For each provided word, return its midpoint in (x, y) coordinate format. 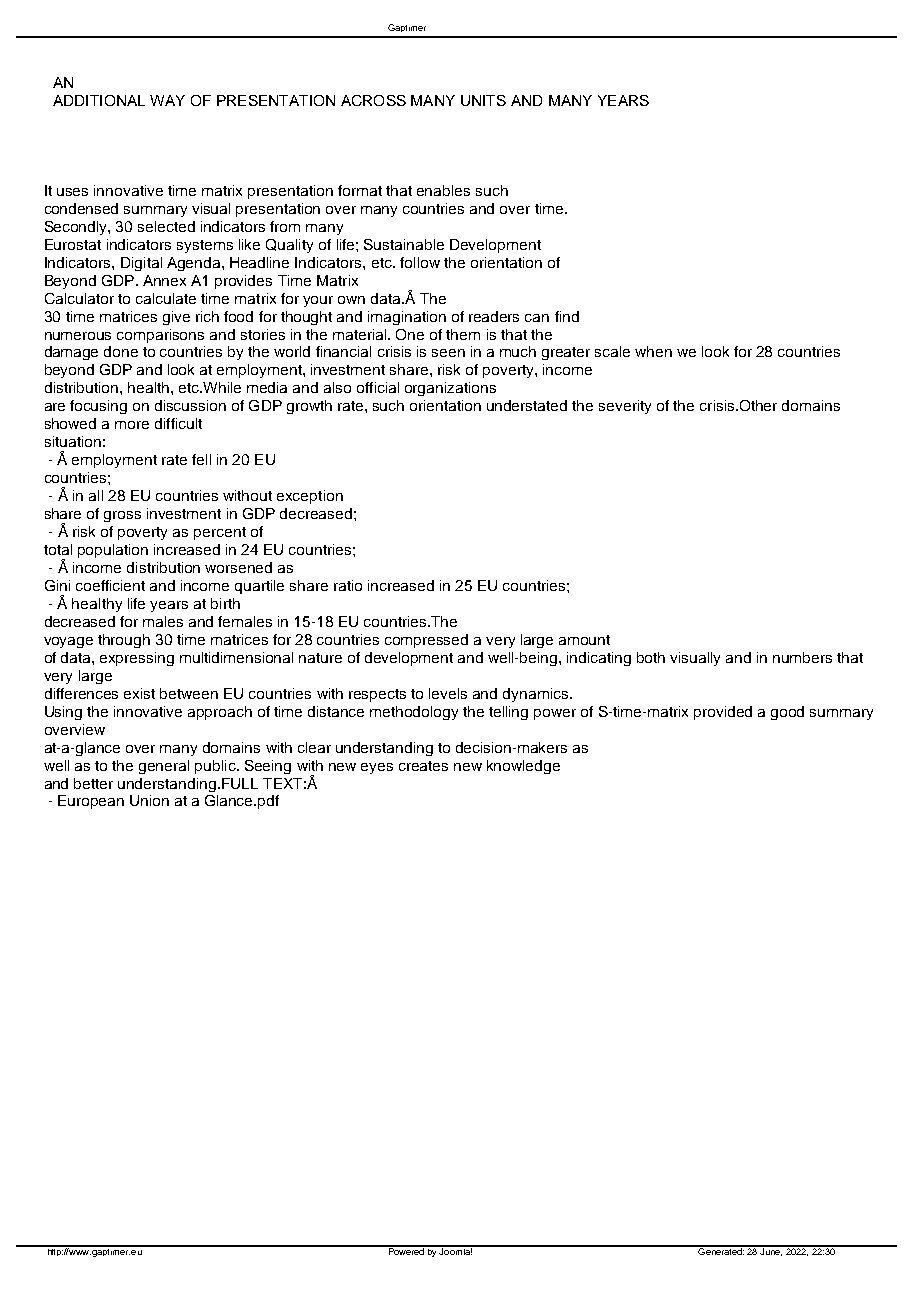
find (567, 316)
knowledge (523, 767)
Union (149, 800)
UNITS (483, 100)
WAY (167, 100)
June (771, 1251)
